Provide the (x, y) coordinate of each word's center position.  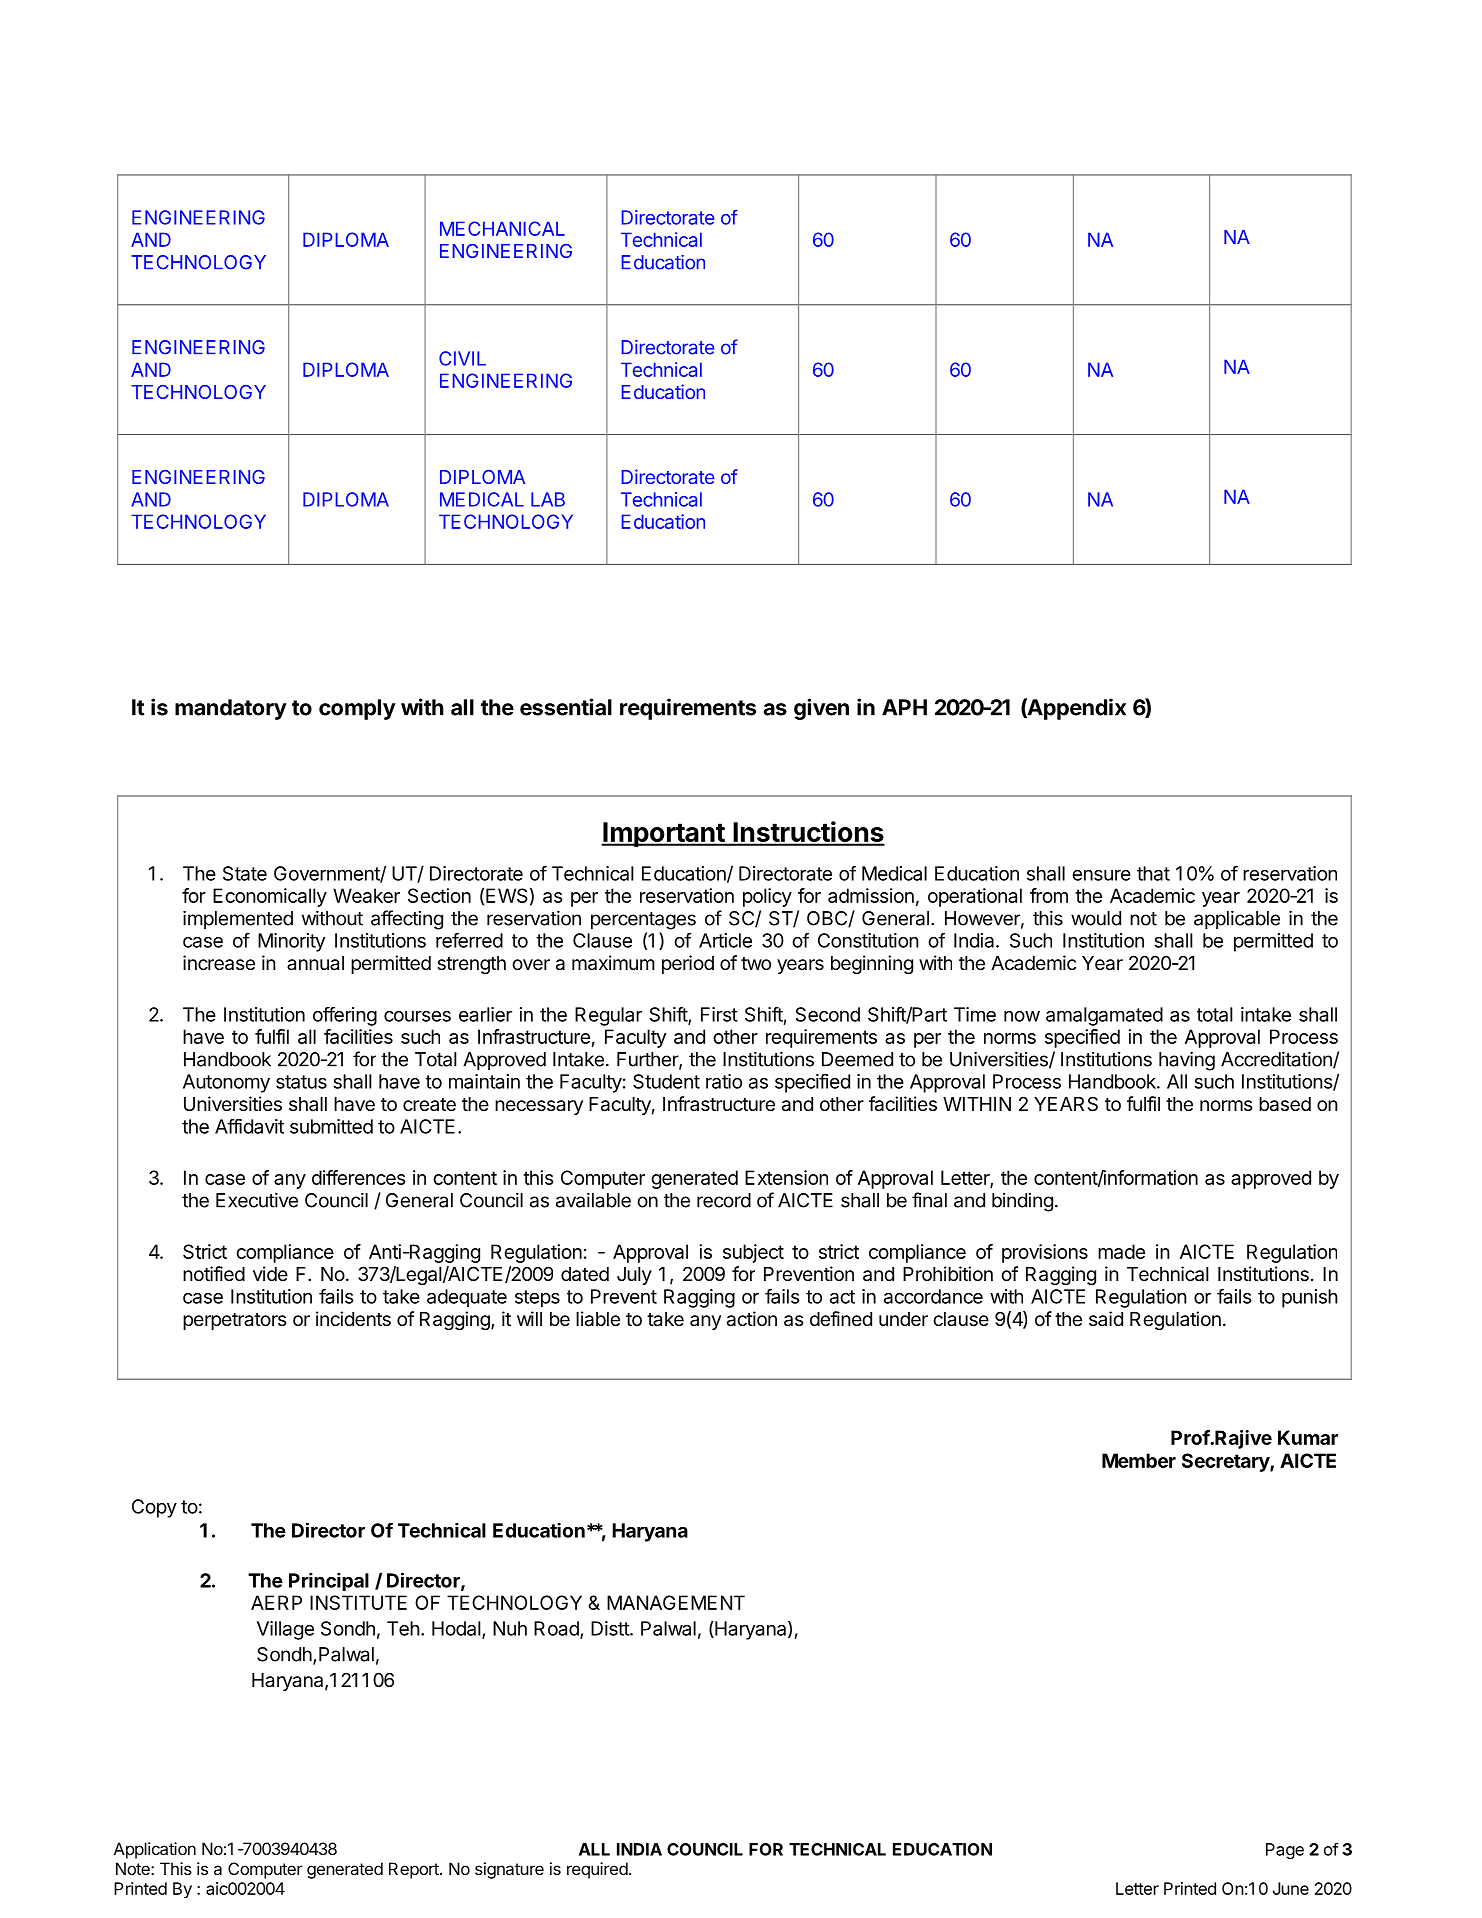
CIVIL (462, 358)
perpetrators (234, 1321)
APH (904, 707)
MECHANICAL (502, 228)
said (1106, 1318)
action (752, 1319)
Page (1285, 1851)
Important (663, 834)
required (597, 1870)
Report (415, 1870)
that (1153, 873)
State (245, 873)
